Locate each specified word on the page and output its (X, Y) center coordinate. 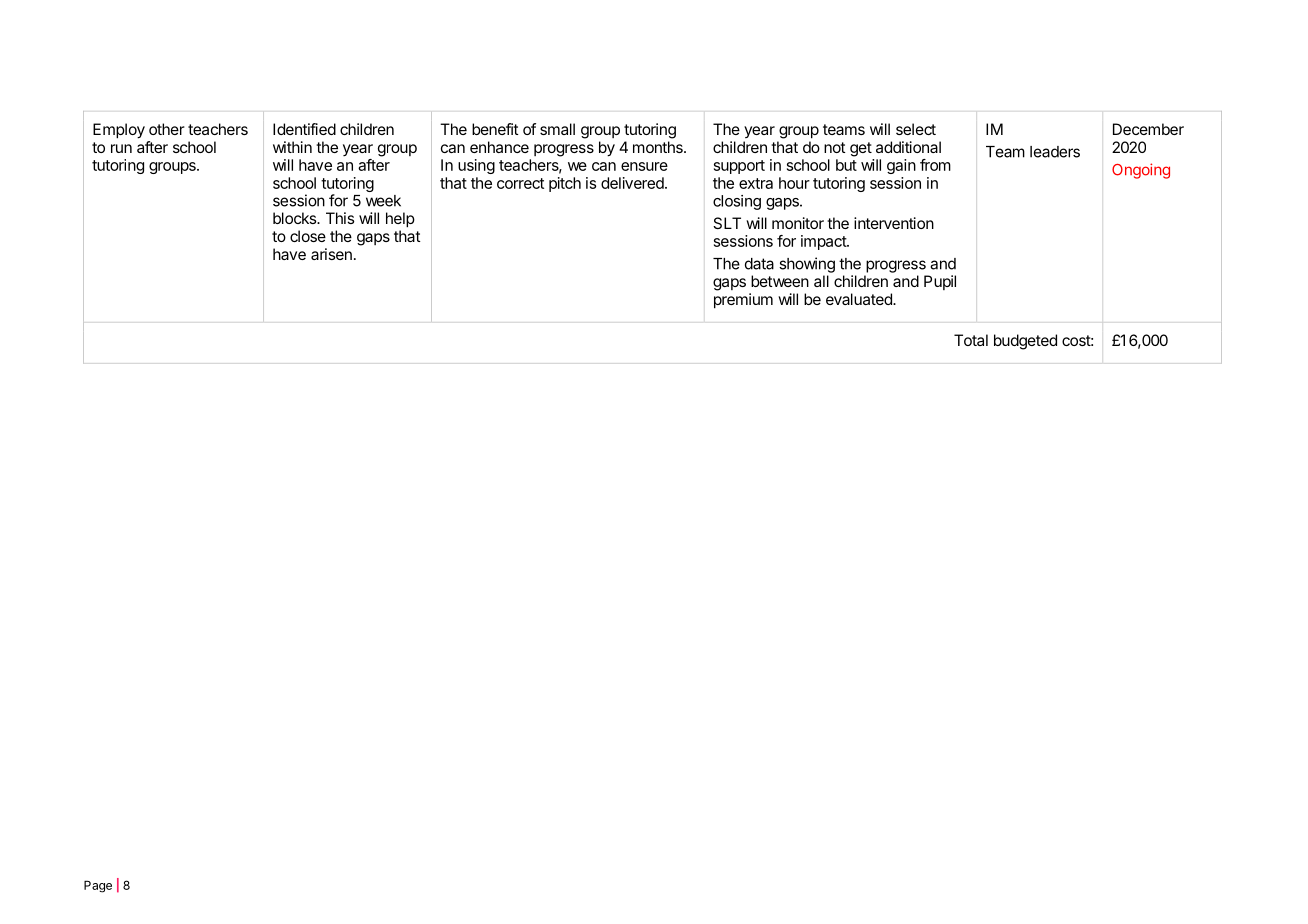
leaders (1055, 152)
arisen (331, 254)
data (759, 264)
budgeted (1025, 342)
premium (743, 301)
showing (807, 265)
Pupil (940, 282)
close (308, 236)
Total (971, 340)
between (780, 281)
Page (98, 886)
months (659, 147)
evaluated (860, 299)
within (292, 147)
